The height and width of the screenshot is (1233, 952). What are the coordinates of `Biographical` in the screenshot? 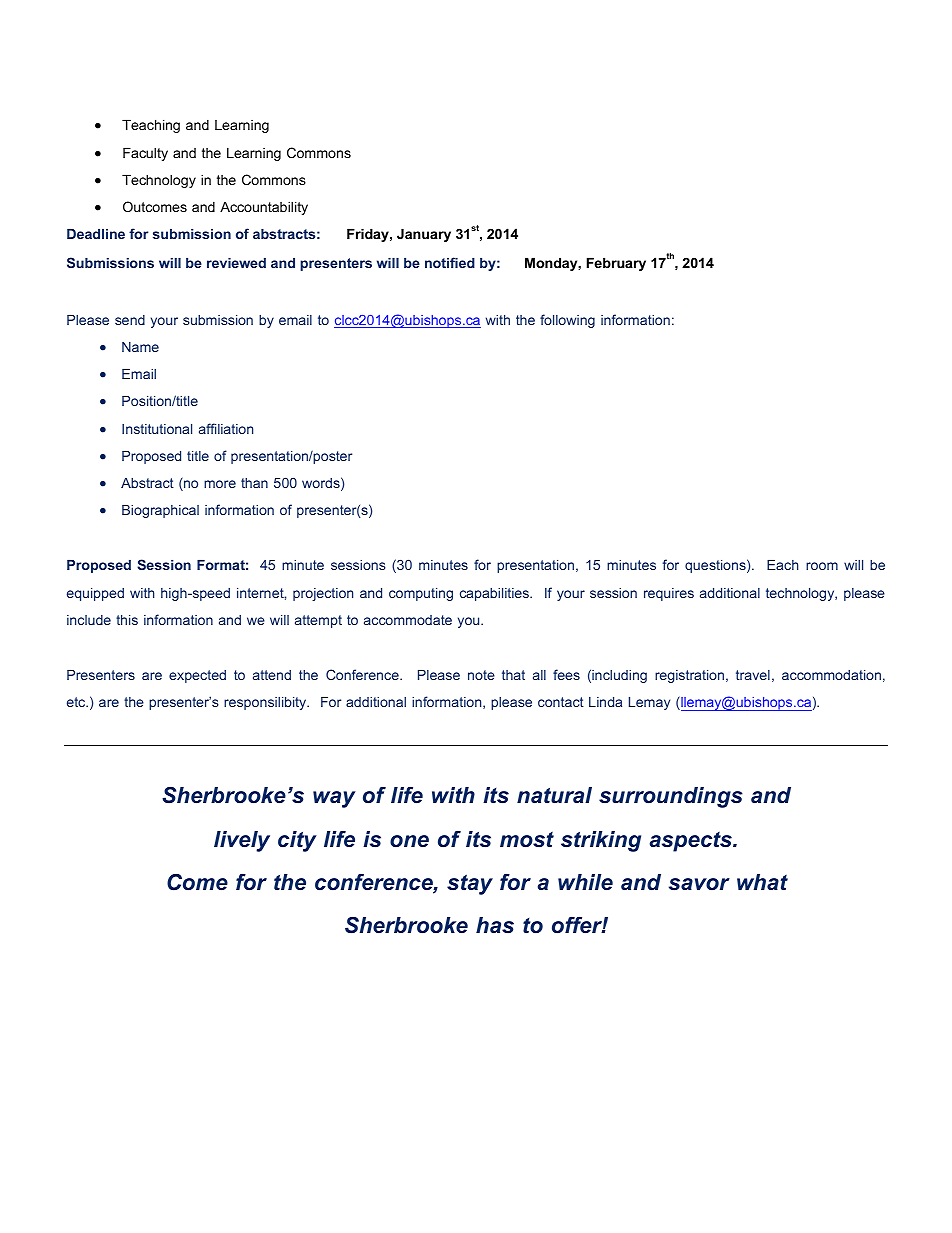 It's located at (160, 511).
